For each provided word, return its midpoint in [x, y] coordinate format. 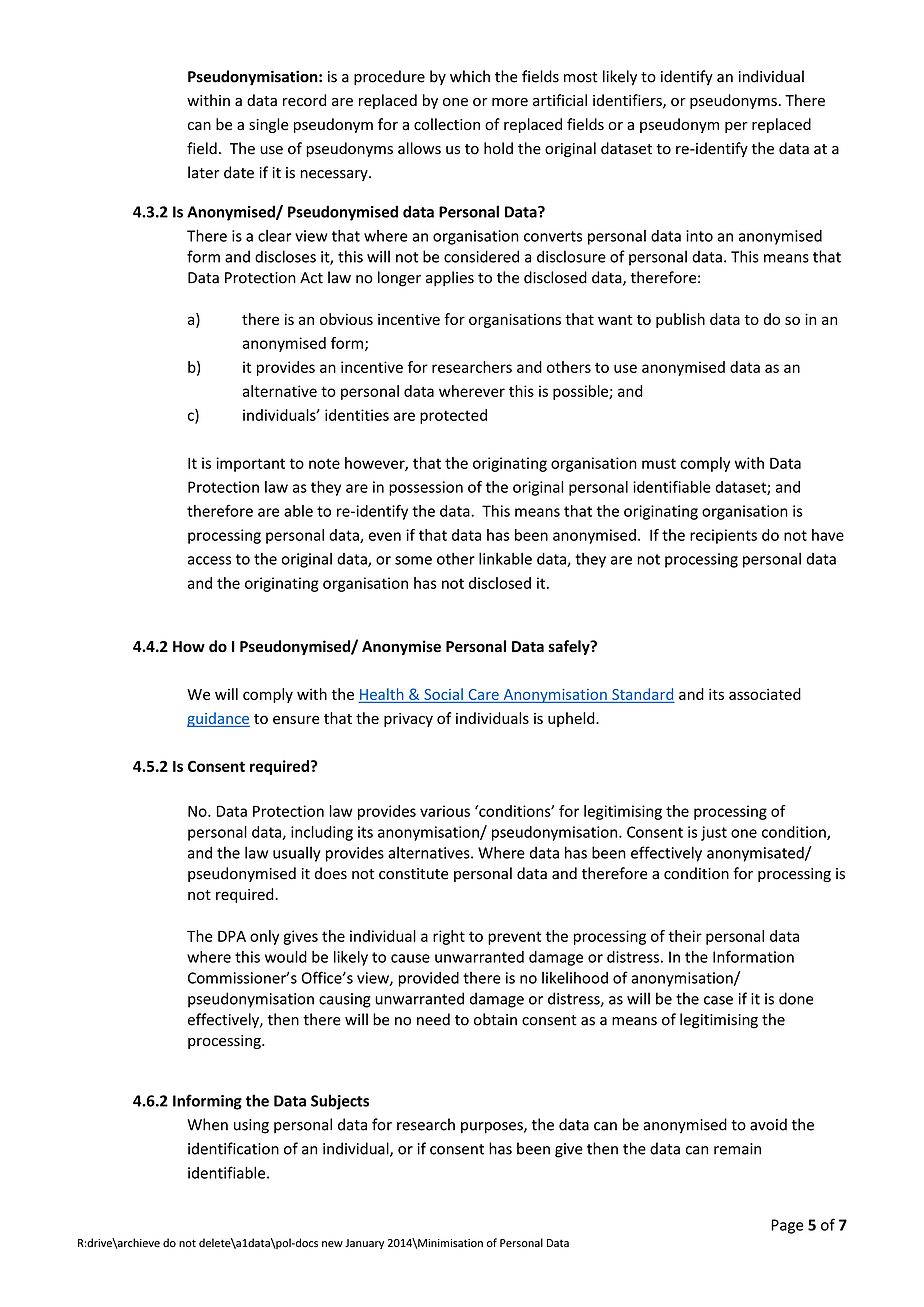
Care [483, 696]
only [264, 937]
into [699, 236]
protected [453, 416]
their [685, 936]
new [332, 1244]
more [510, 102]
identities [357, 415]
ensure [296, 719]
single [268, 125]
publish [680, 320]
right [449, 937]
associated [765, 694]
